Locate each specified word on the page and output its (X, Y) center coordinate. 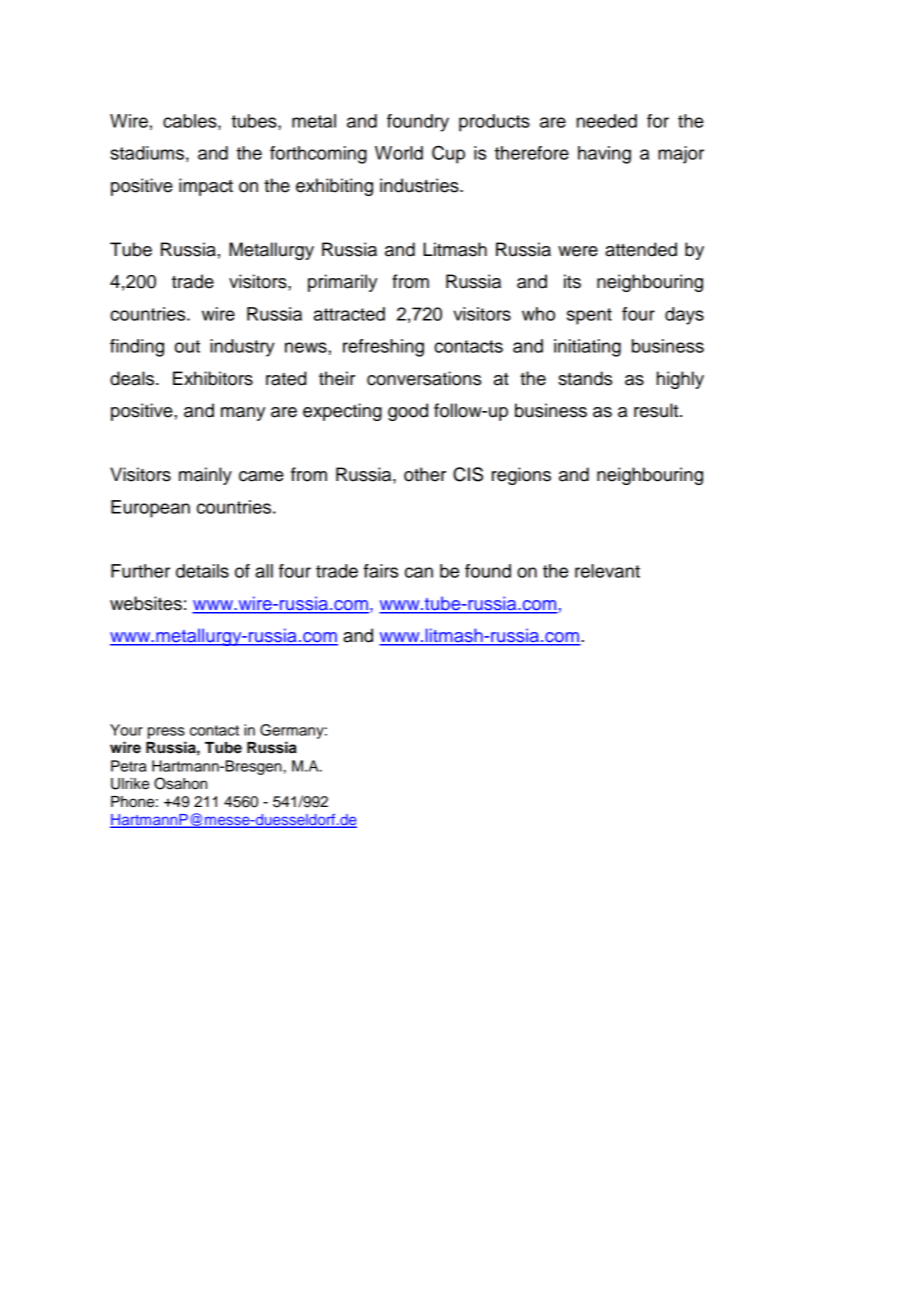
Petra (129, 766)
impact (206, 187)
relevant (607, 571)
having (604, 155)
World (399, 153)
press (166, 733)
